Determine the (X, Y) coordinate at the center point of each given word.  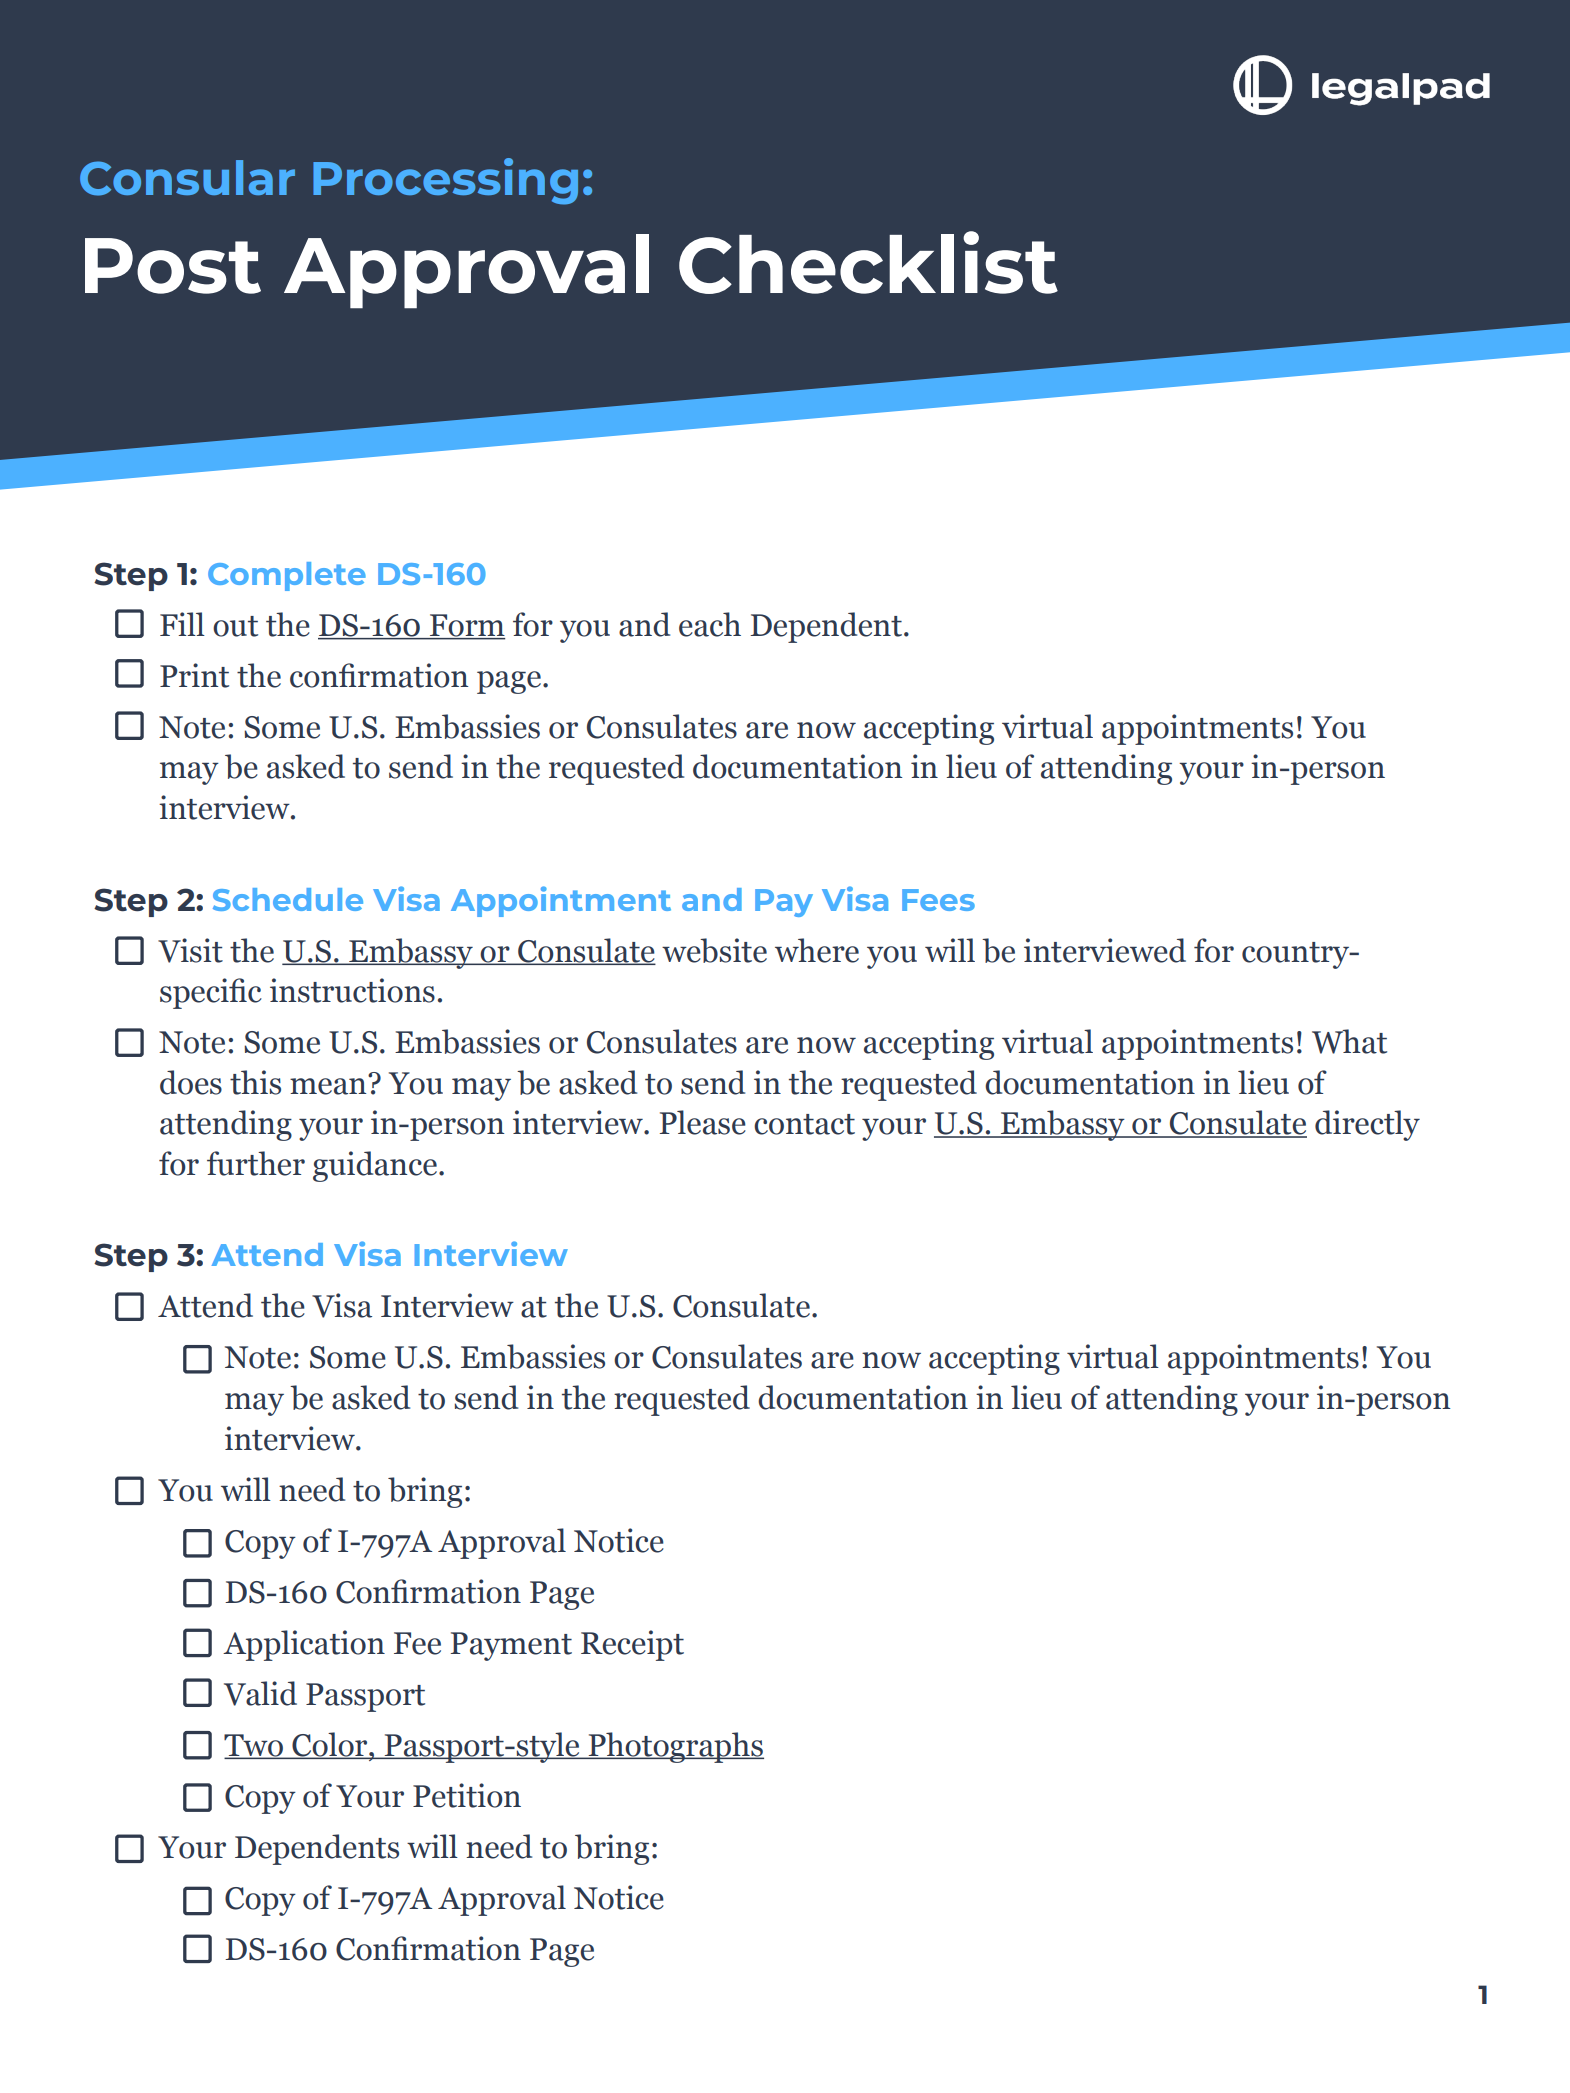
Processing (445, 181)
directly (1367, 1125)
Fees (938, 900)
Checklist (868, 262)
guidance (375, 1166)
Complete (287, 576)
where (817, 950)
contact (804, 1124)
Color (330, 1745)
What (1349, 1041)
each (710, 624)
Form (466, 626)
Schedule (288, 899)
